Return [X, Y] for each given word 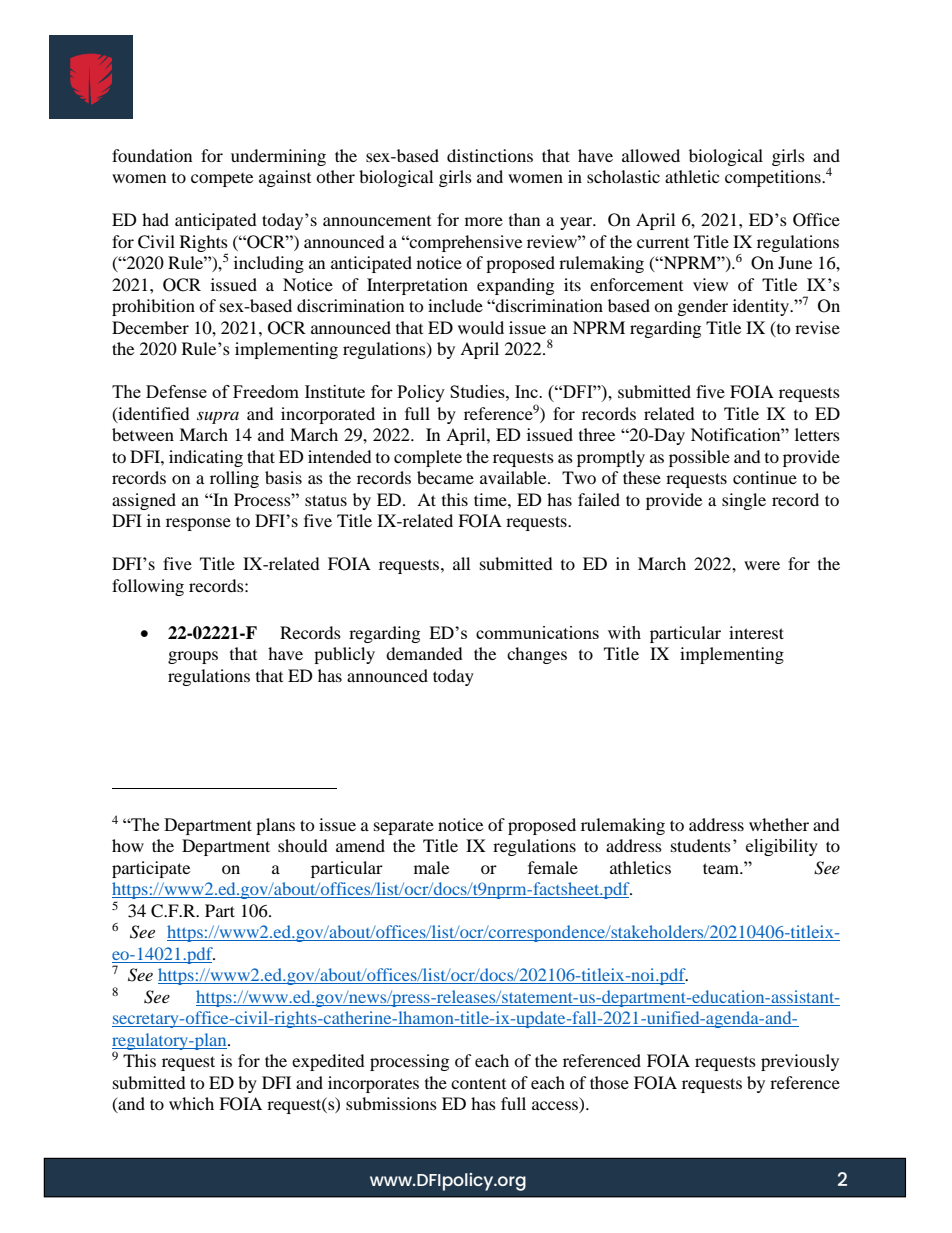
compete [222, 180]
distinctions [490, 155]
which [191, 1103]
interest [756, 632]
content [478, 1084]
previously [800, 1062]
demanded [424, 653]
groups [193, 657]
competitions [774, 178]
